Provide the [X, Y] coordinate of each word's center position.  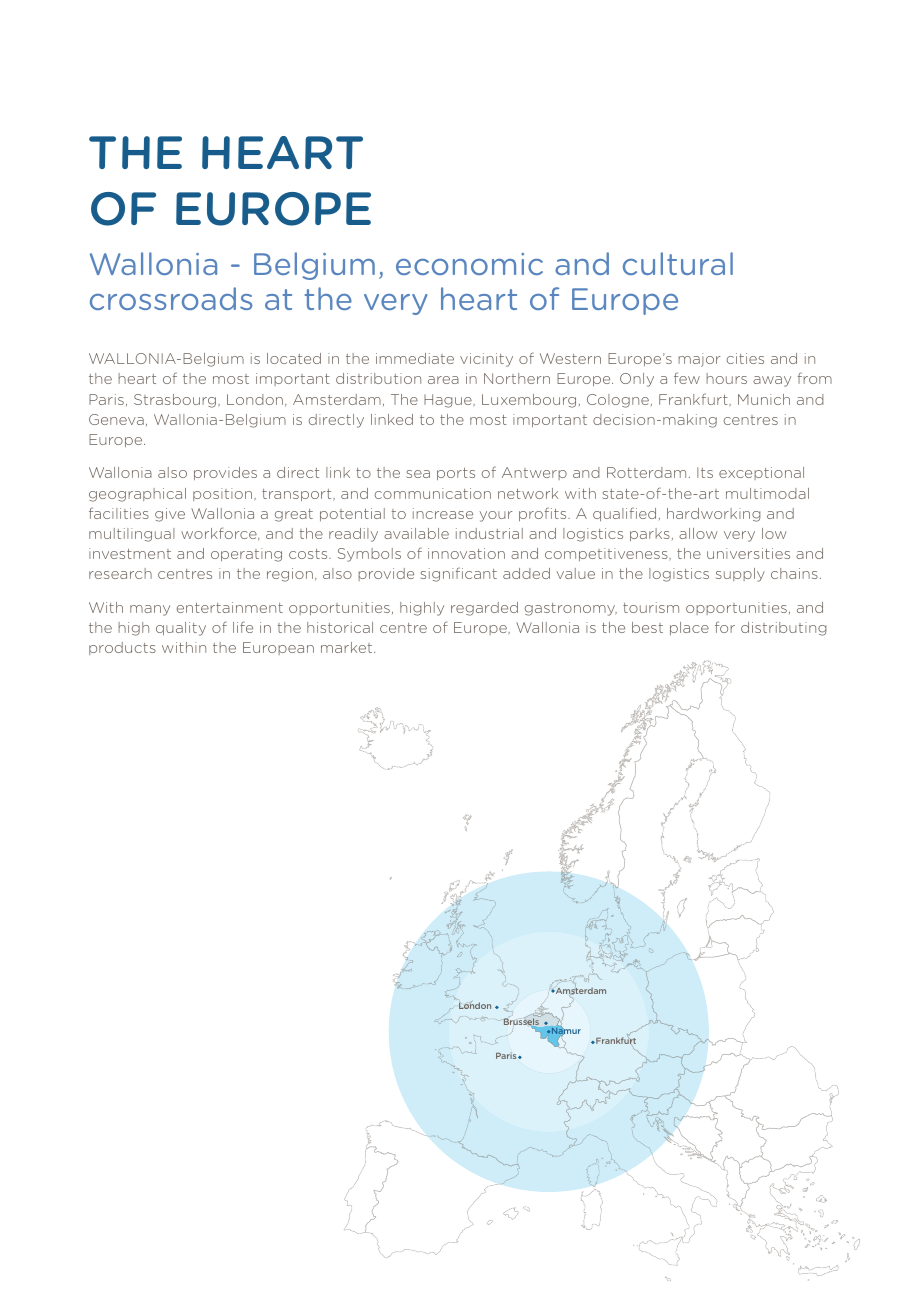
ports [456, 474]
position [224, 494]
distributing [784, 629]
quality [181, 629]
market [348, 647]
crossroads [171, 298]
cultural [678, 263]
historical [340, 627]
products [122, 648]
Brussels [522, 1022]
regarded [484, 609]
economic [469, 264]
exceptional [761, 473]
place [689, 628]
